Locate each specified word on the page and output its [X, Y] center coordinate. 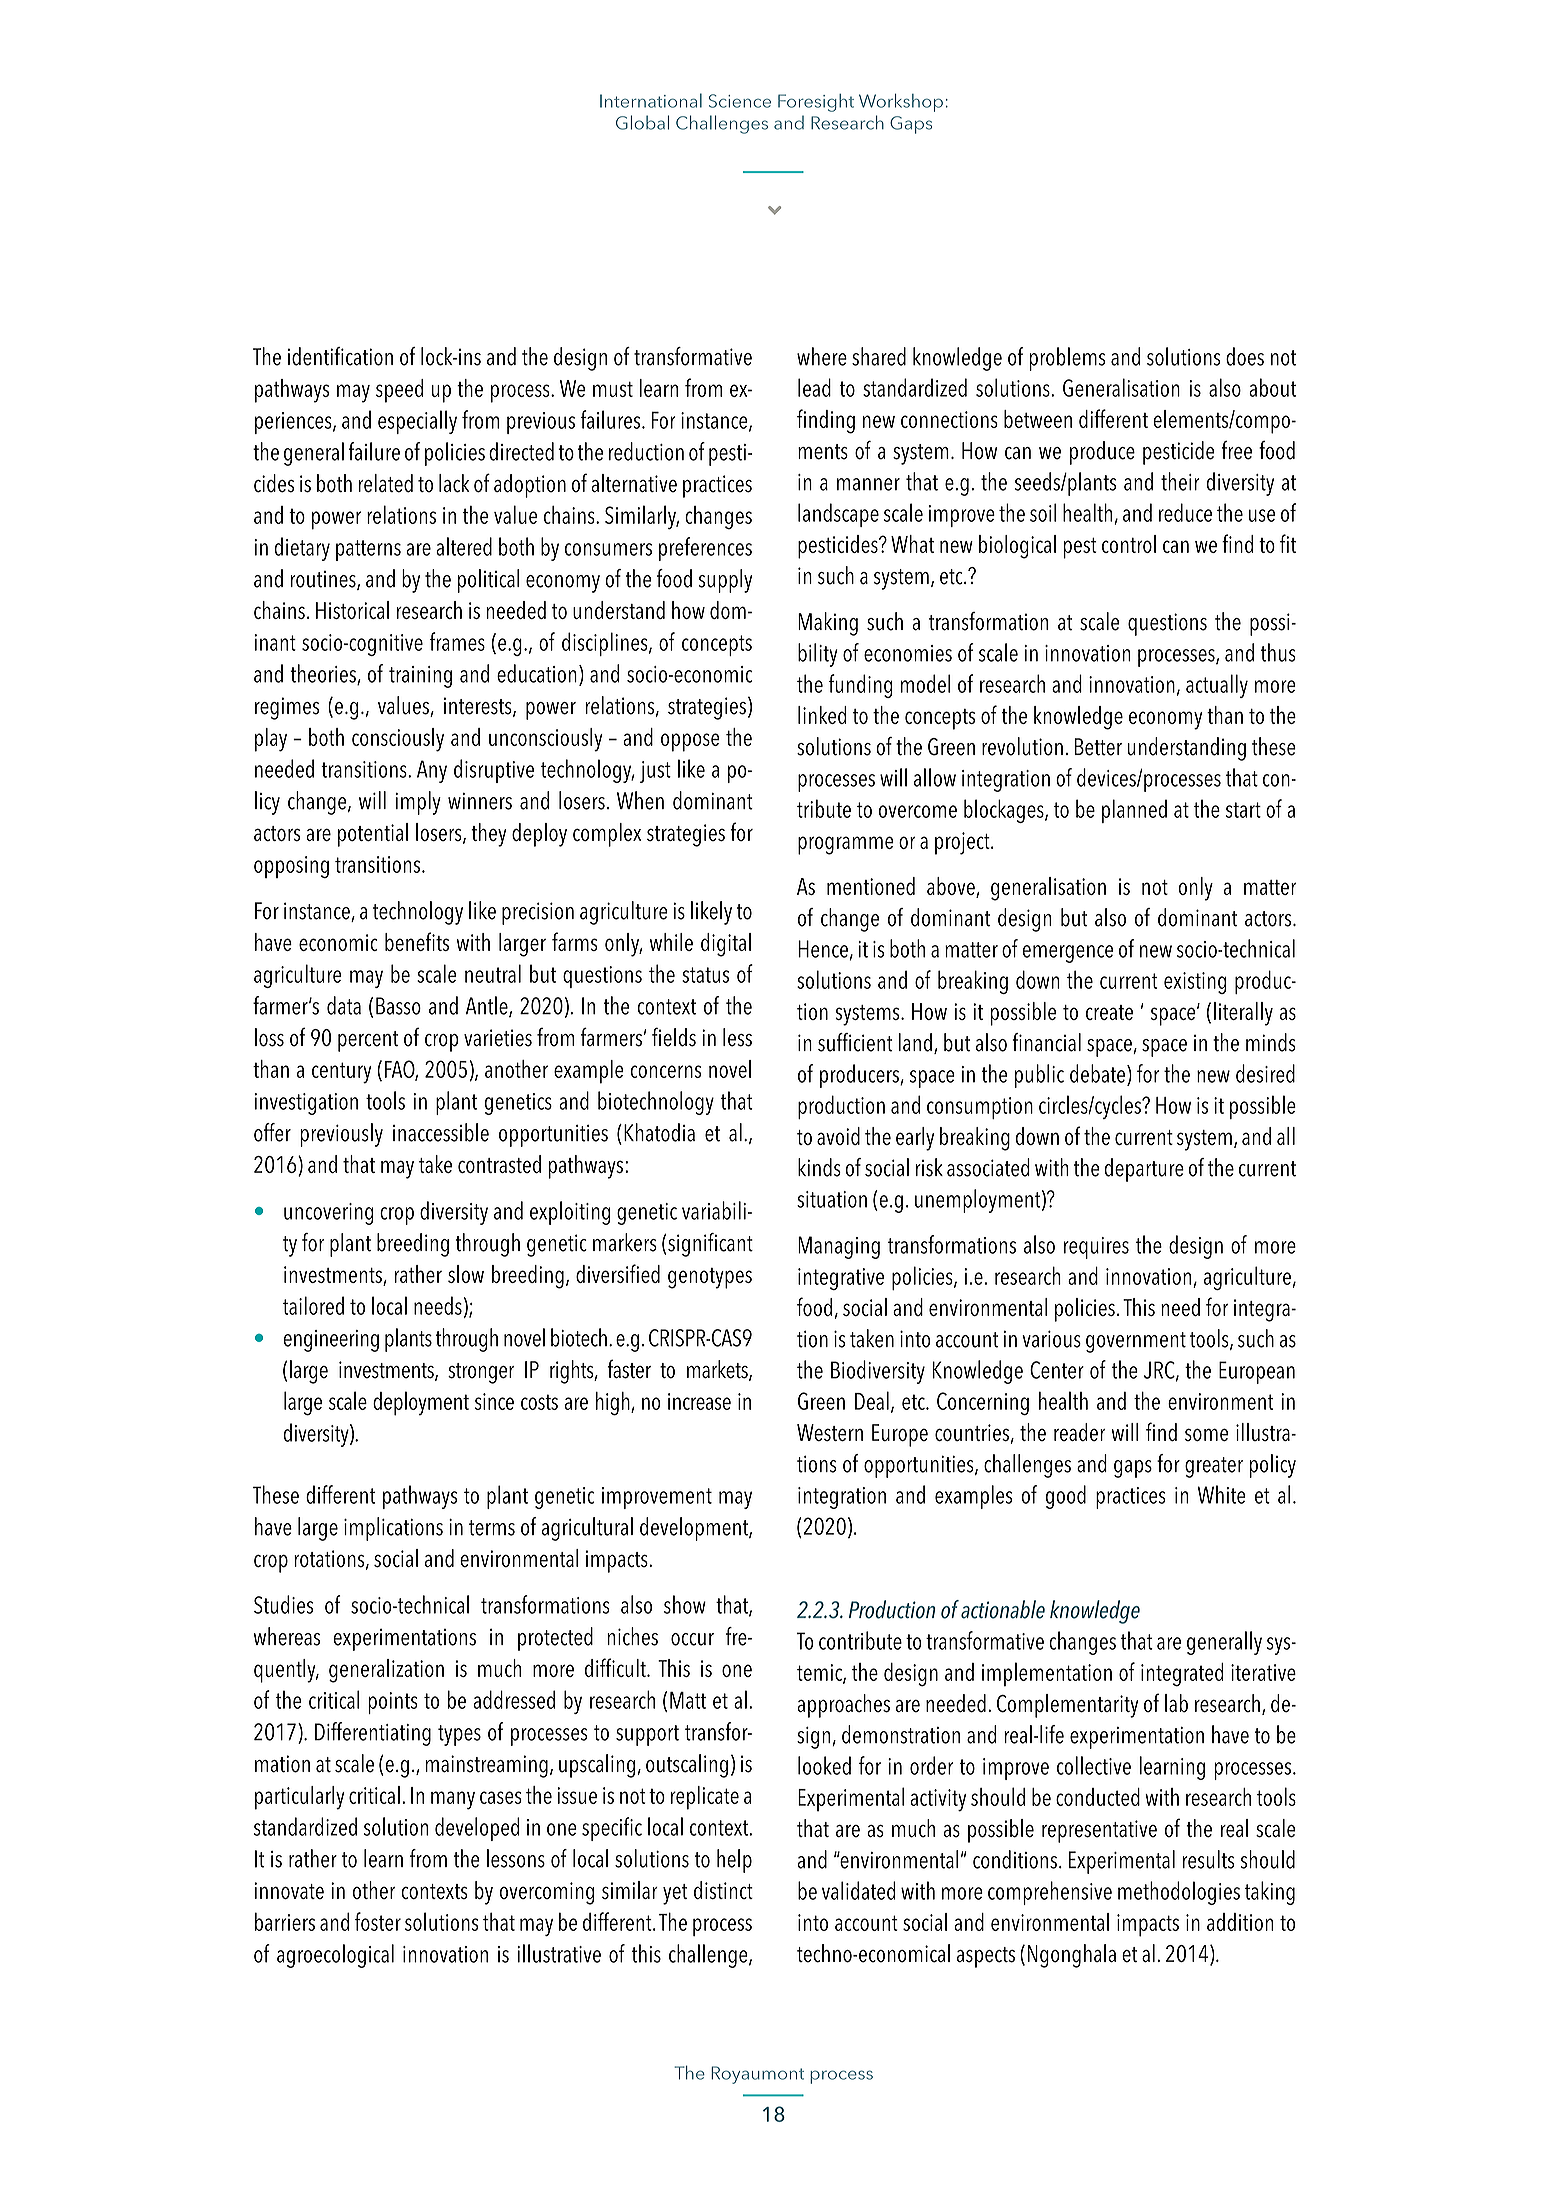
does [1245, 356]
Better [1098, 747]
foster [378, 1921]
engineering [331, 1341]
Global [642, 122]
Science [740, 101]
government [1136, 1342]
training [420, 677]
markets [718, 1370]
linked [822, 715]
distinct [723, 1890]
